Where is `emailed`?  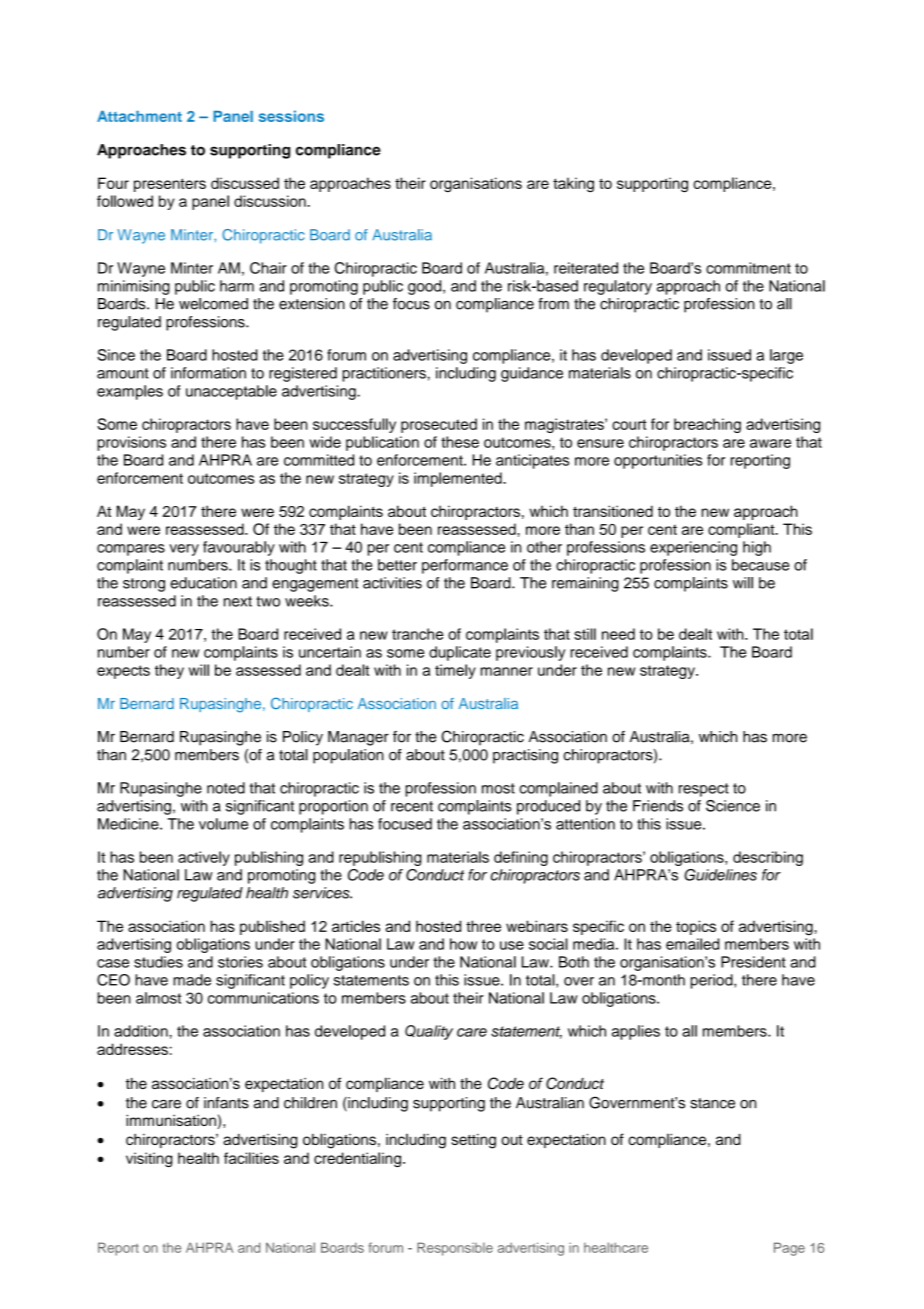
emailed is located at coordinates (692, 944).
